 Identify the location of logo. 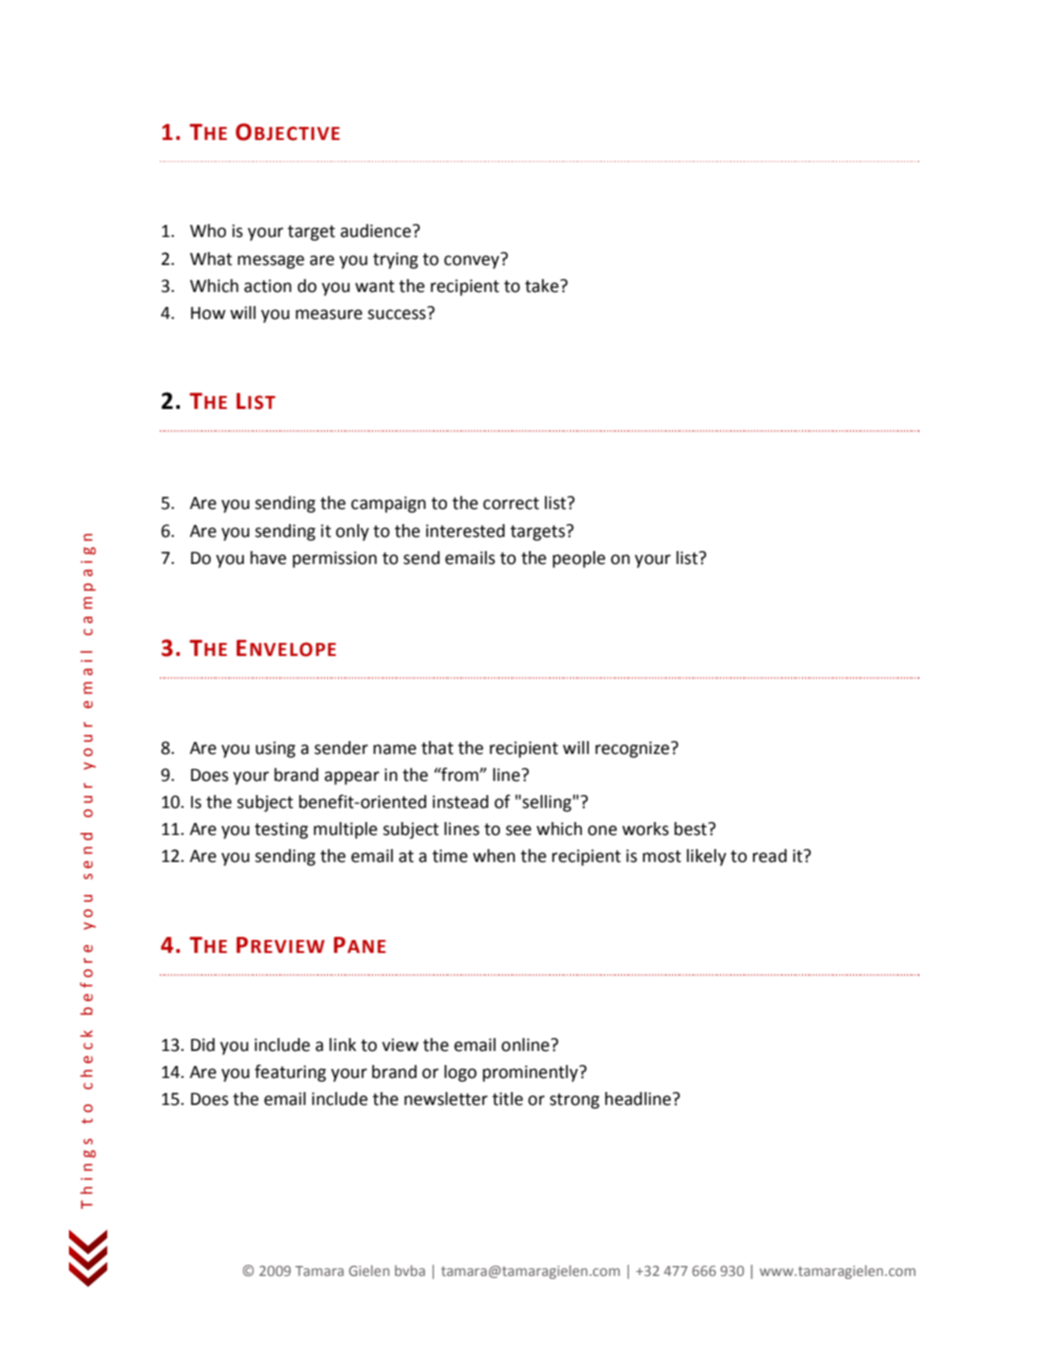
(460, 1073).
